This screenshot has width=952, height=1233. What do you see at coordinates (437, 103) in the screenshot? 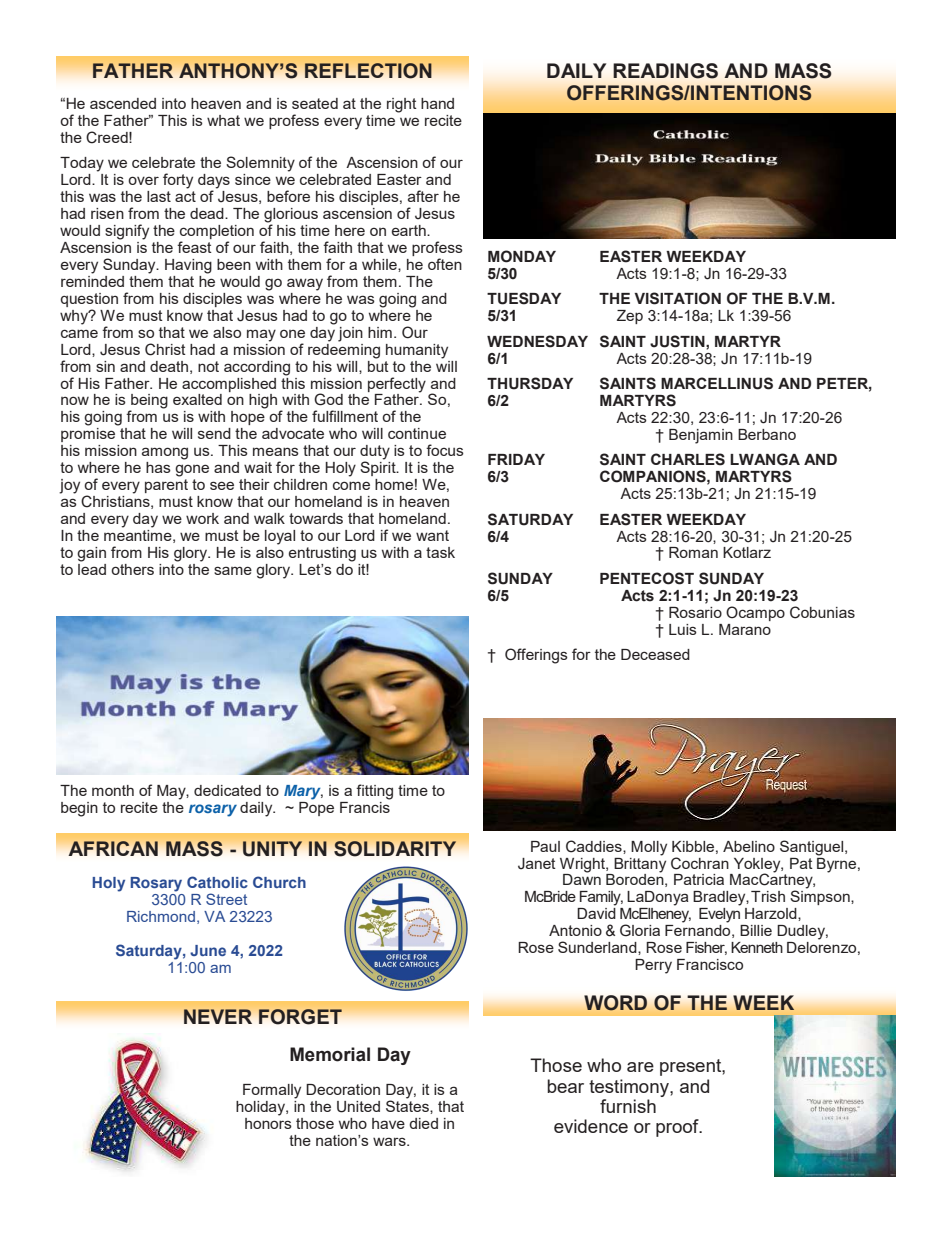
I see `hand` at bounding box center [437, 103].
